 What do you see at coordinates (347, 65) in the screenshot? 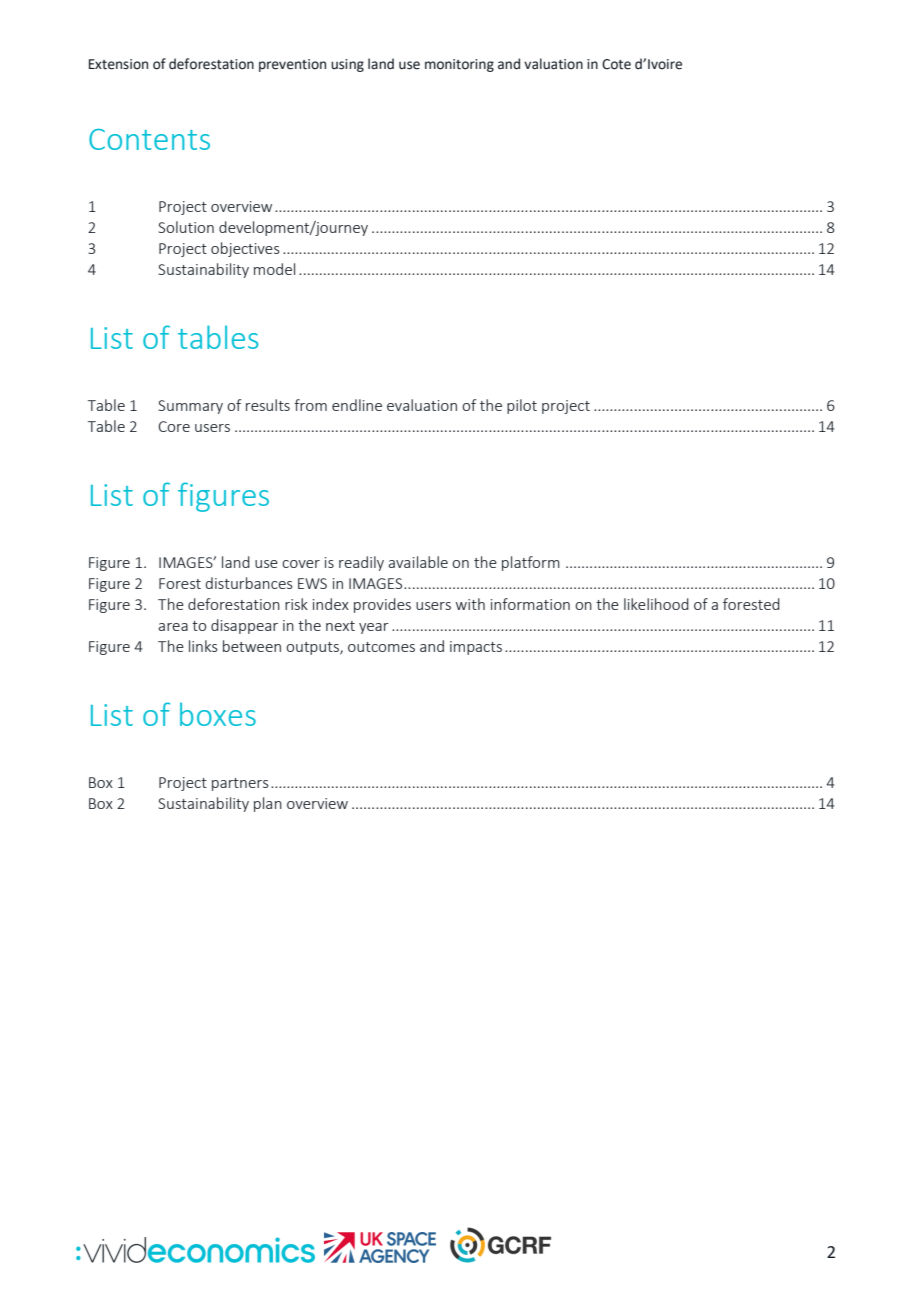
I see `using` at bounding box center [347, 65].
